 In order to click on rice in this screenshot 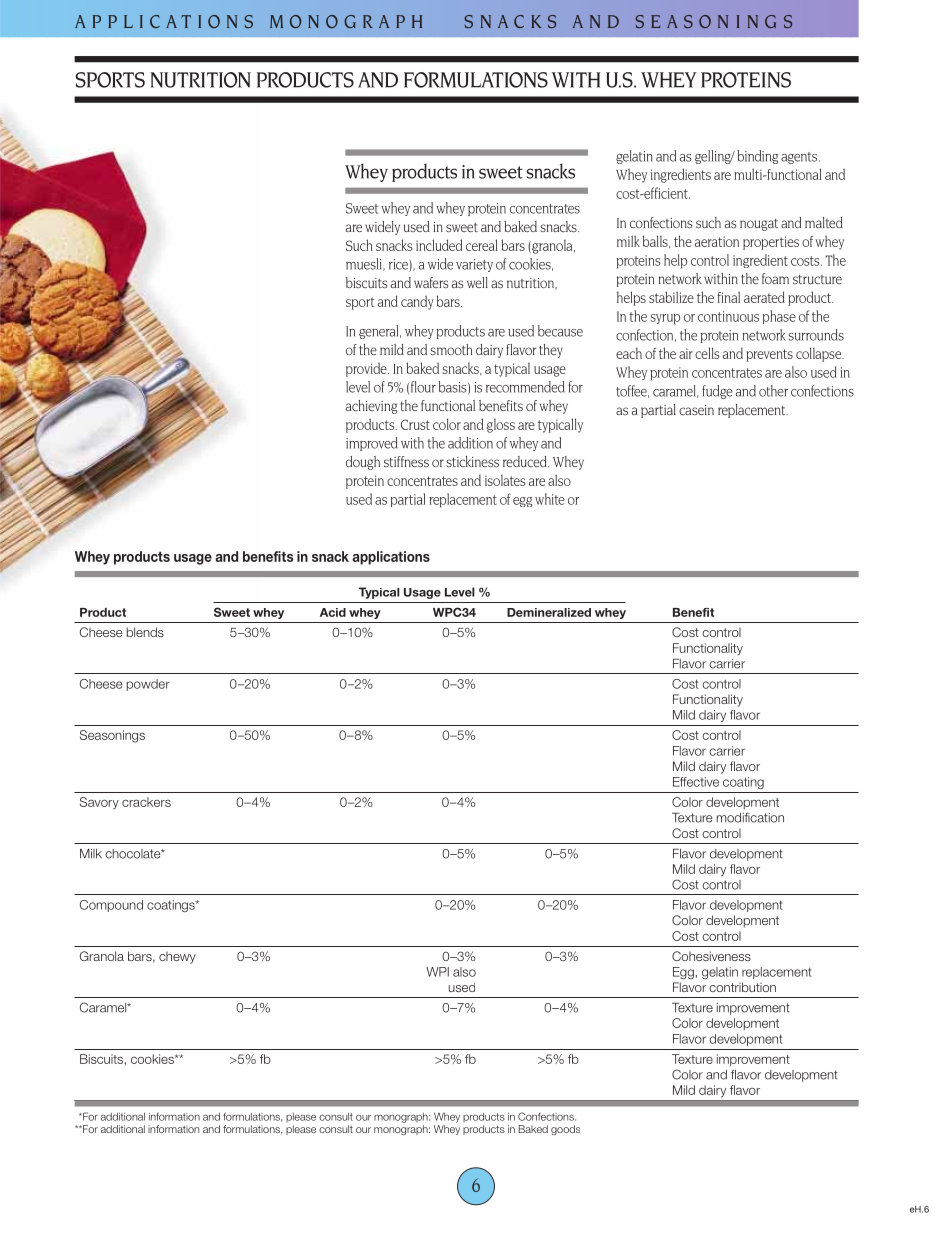, I will do `click(399, 265)`.
